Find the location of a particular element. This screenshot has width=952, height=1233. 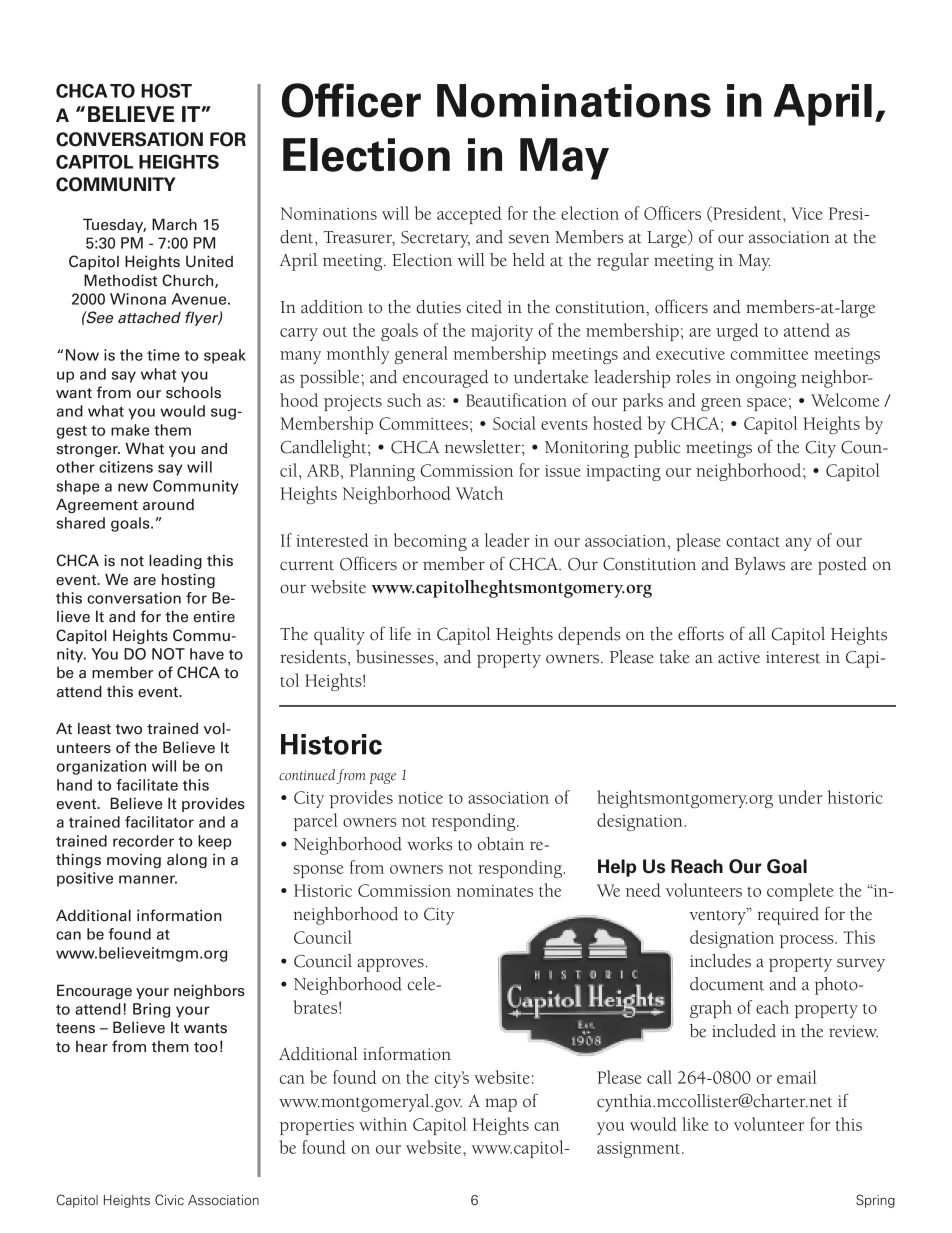

two is located at coordinates (128, 729).
